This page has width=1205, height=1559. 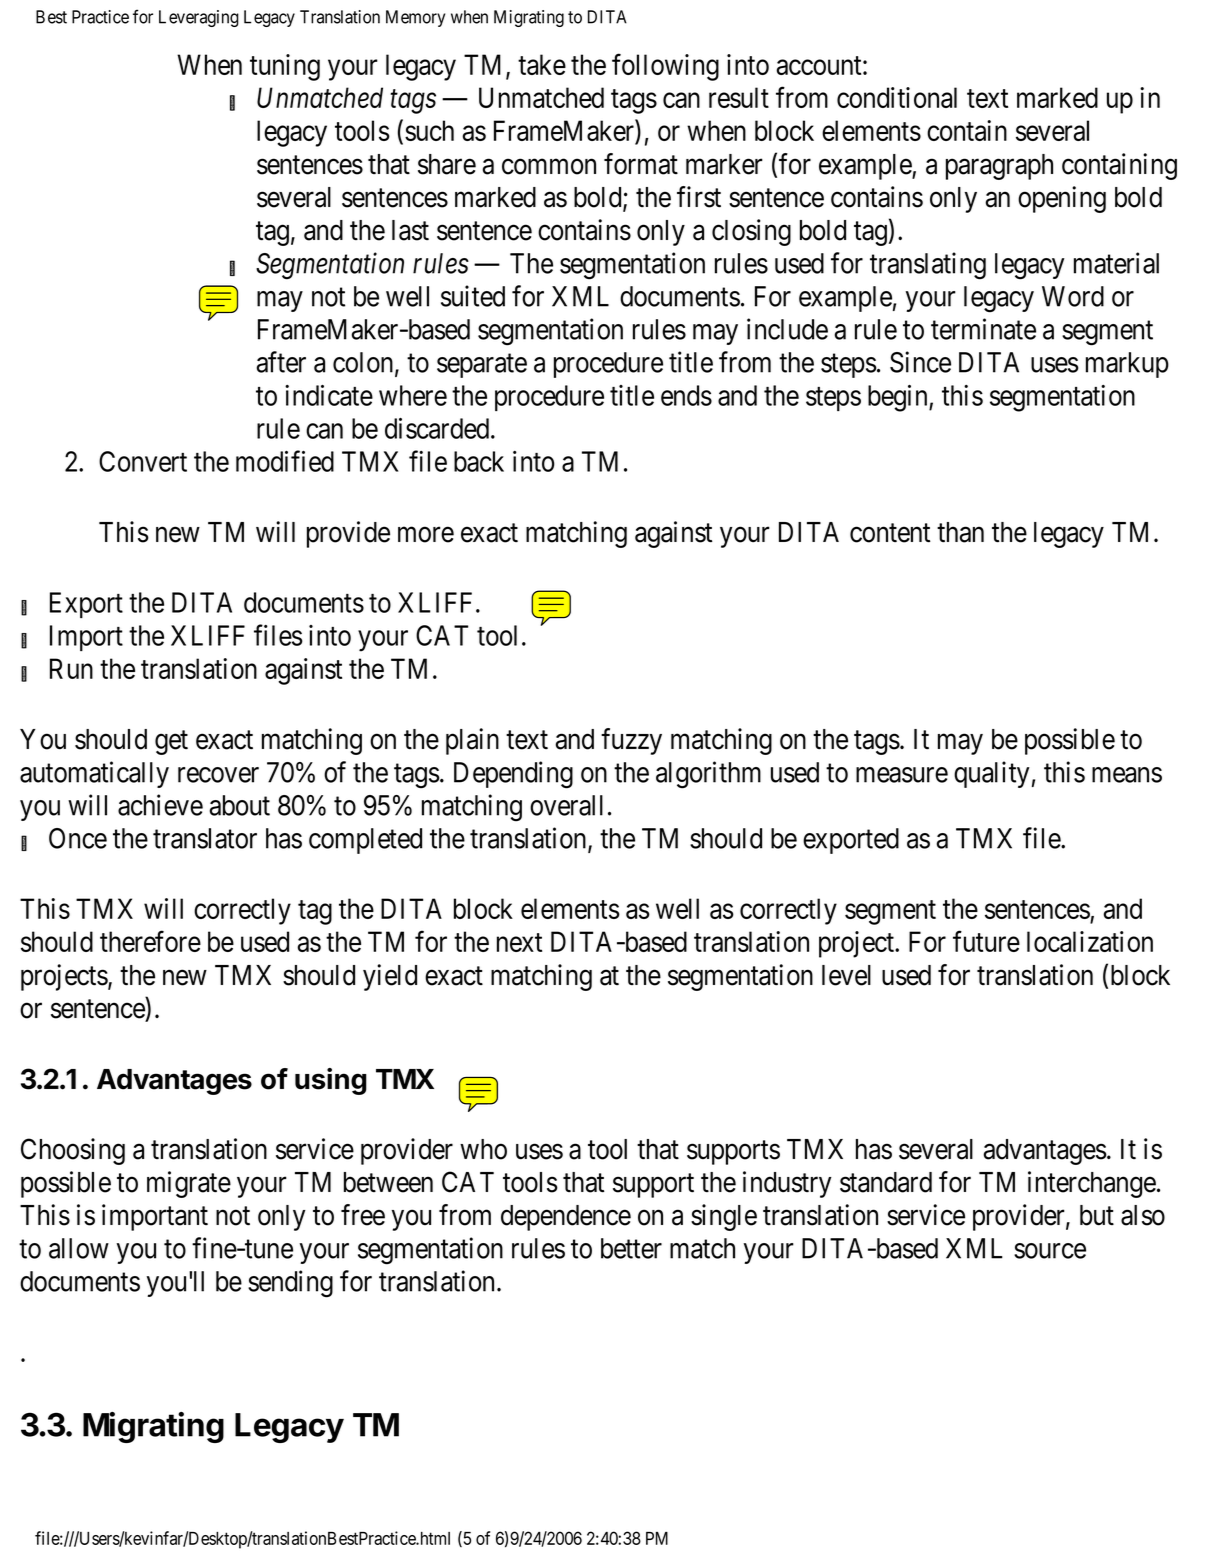 What do you see at coordinates (199, 18) in the page?
I see `Leveraging` at bounding box center [199, 18].
